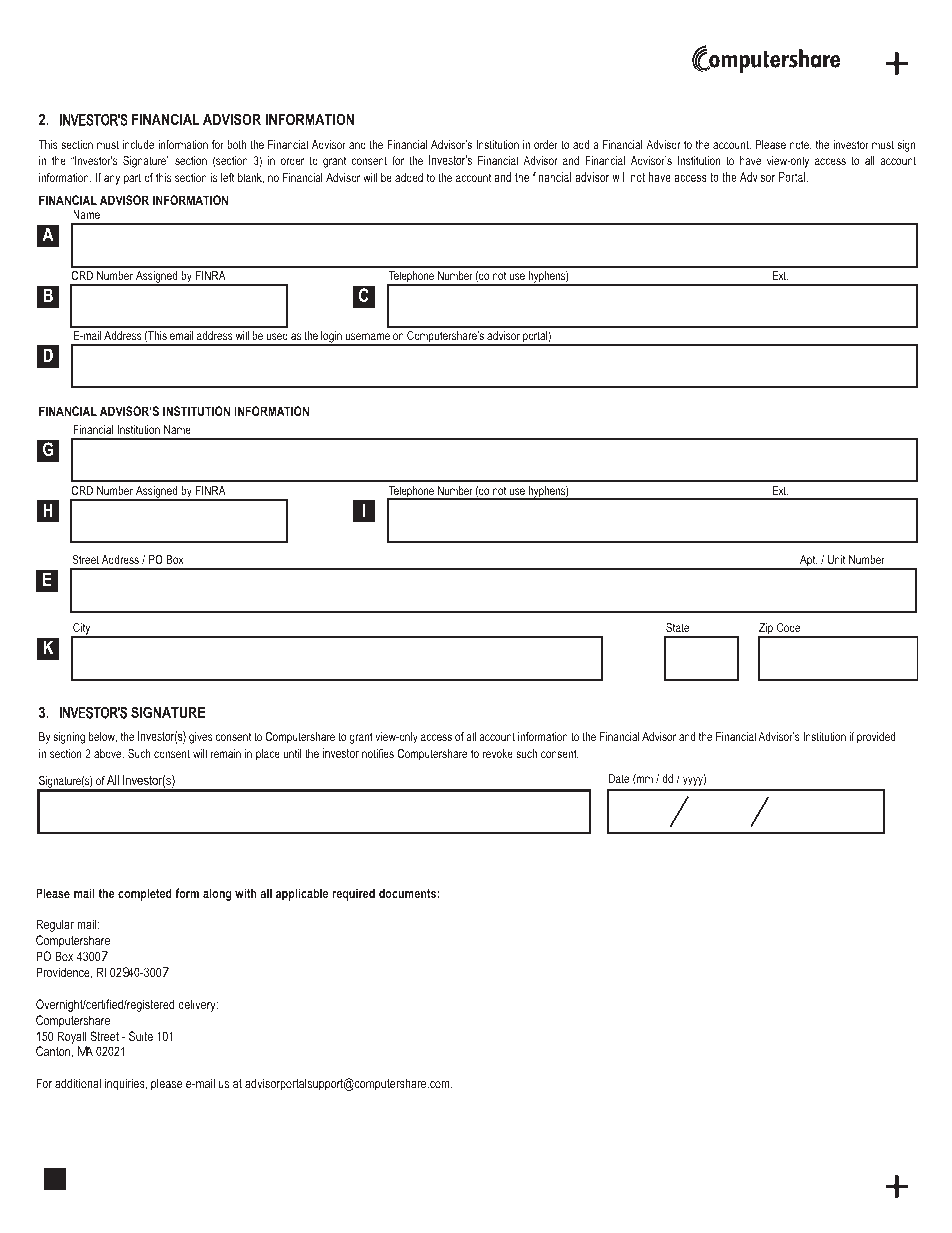 The width and height of the screenshot is (952, 1233). What do you see at coordinates (677, 627) in the screenshot?
I see `State` at bounding box center [677, 627].
